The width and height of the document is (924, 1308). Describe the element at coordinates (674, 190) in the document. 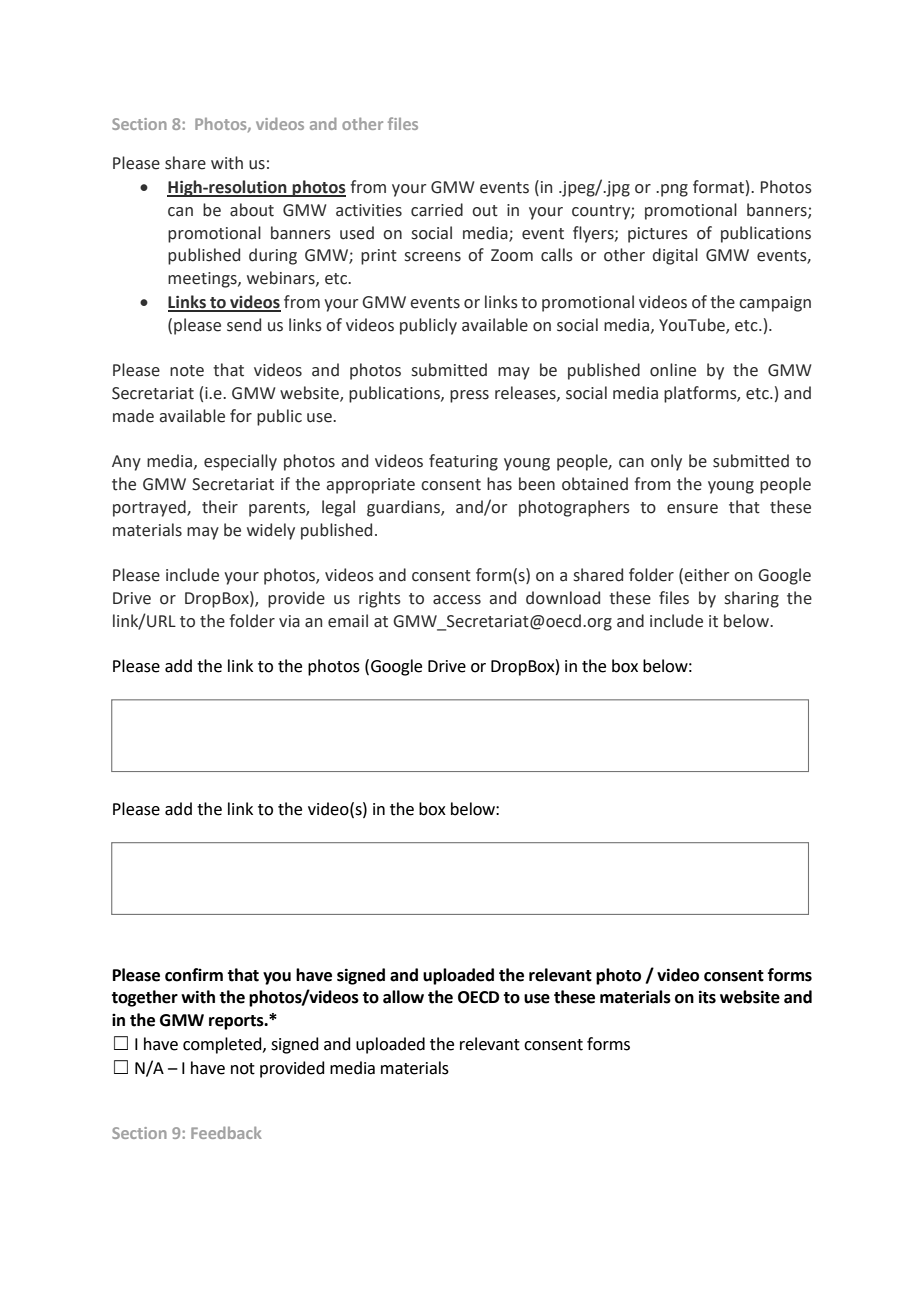

I see `png` at that location.
